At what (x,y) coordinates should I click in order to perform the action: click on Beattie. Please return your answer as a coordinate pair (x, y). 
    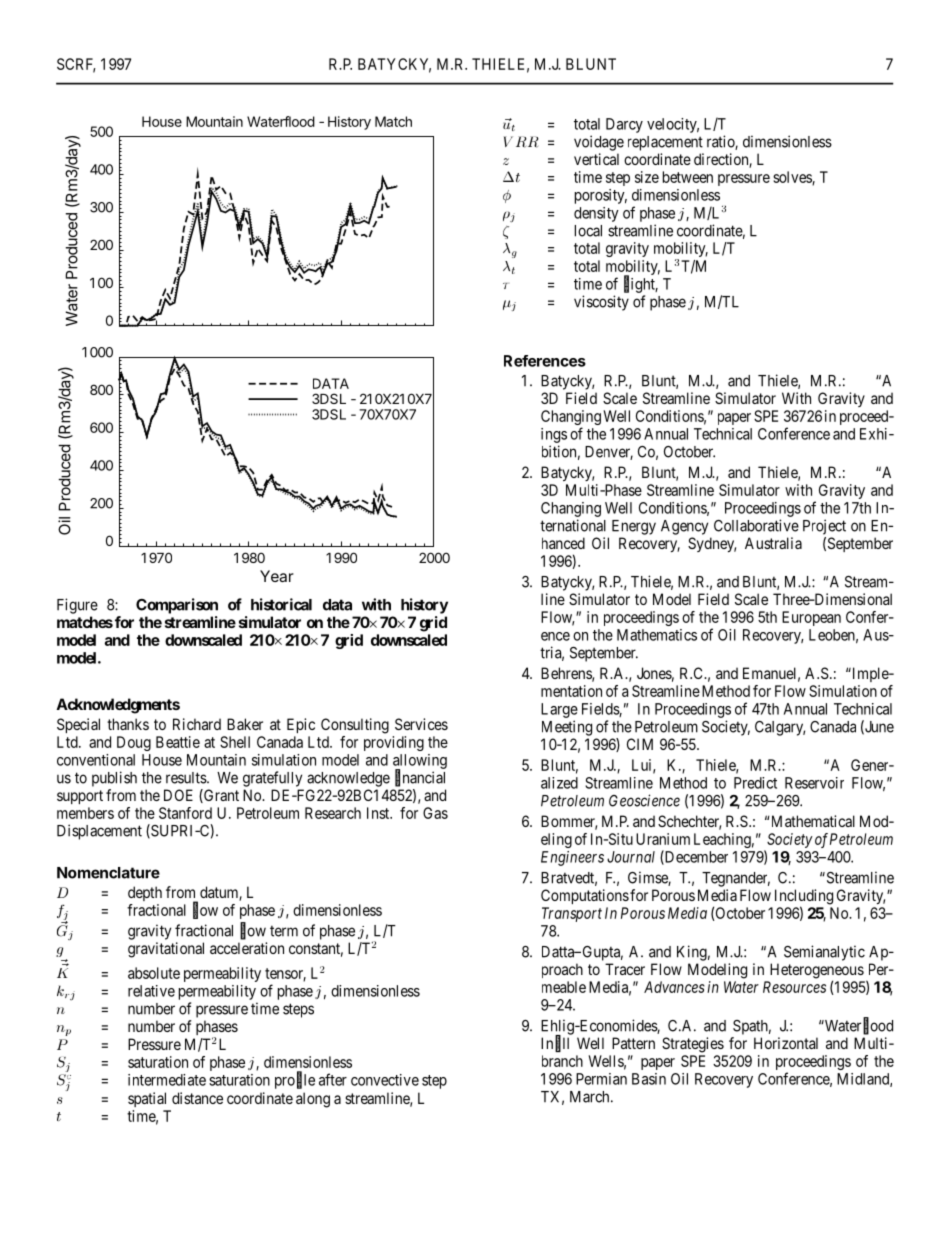
    Looking at the image, I should click on (178, 742).
